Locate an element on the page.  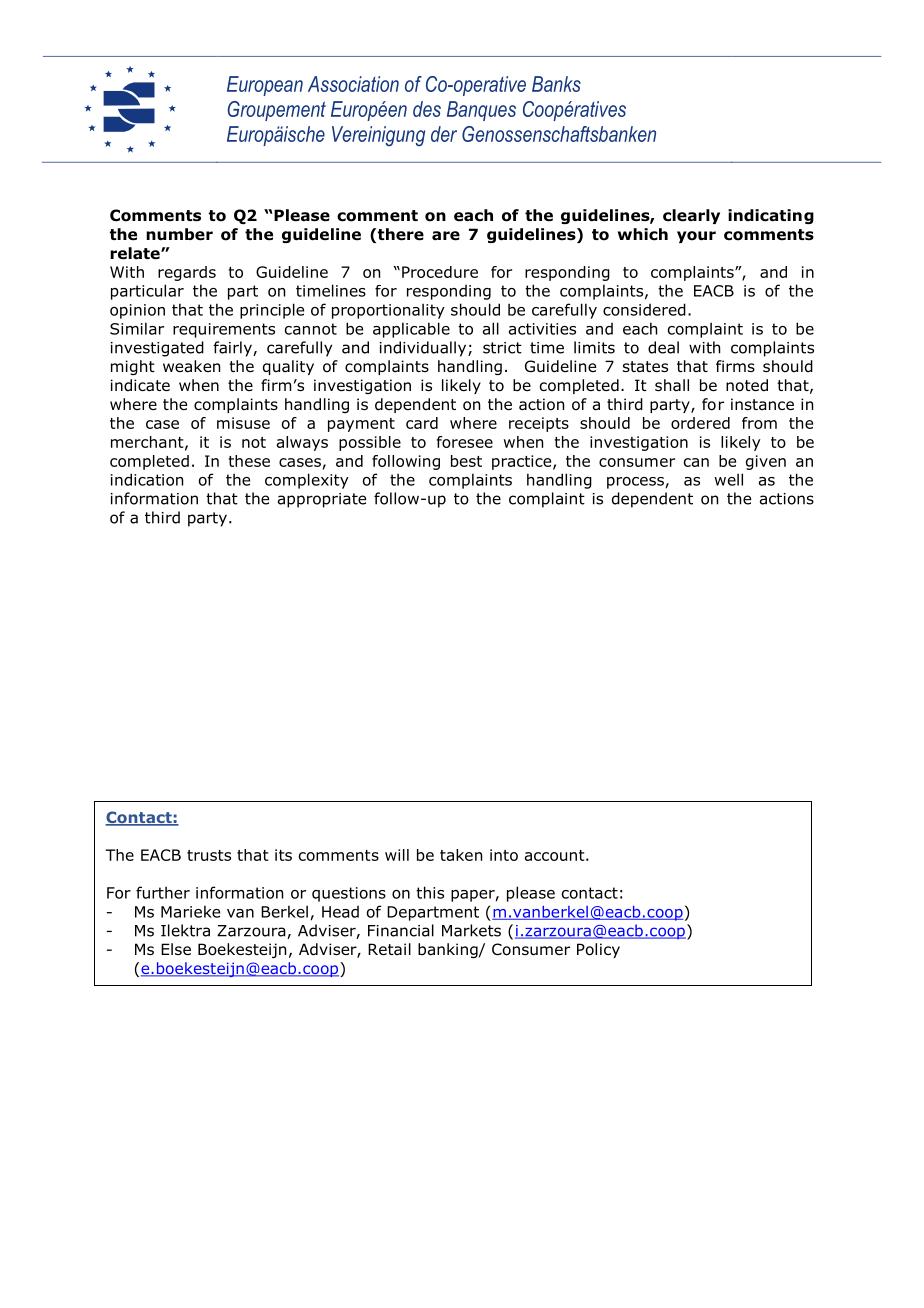
Markets is located at coordinates (471, 930).
